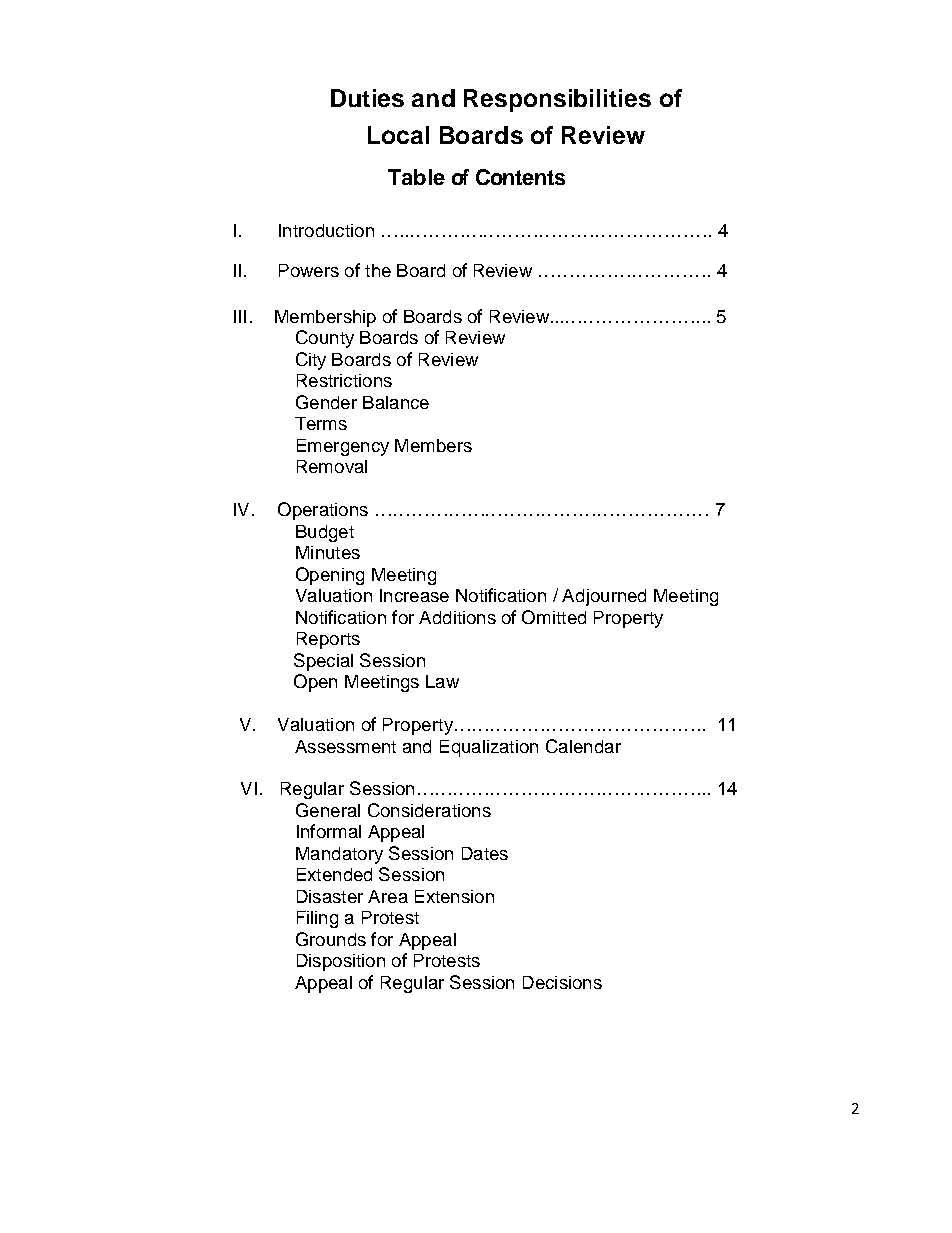 The height and width of the screenshot is (1233, 952). Describe the element at coordinates (398, 135) in the screenshot. I see `Local` at that location.
